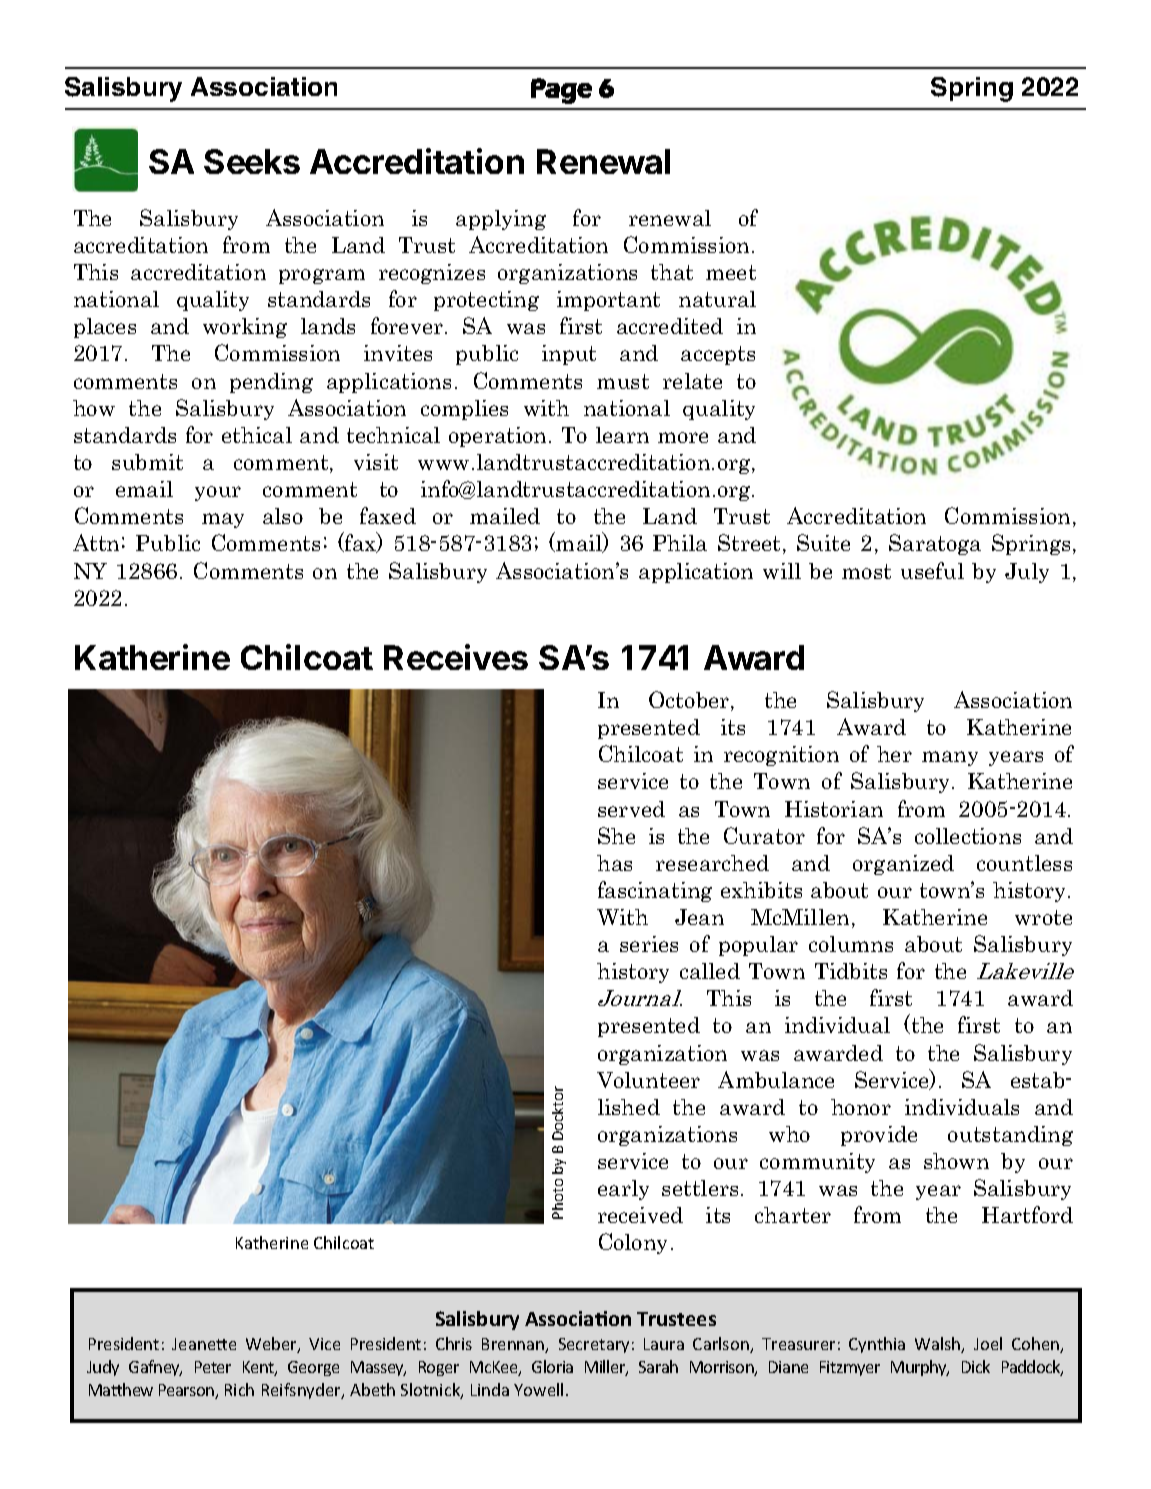 The height and width of the image is (1489, 1151). What do you see at coordinates (594, 1345) in the image?
I see `Secretary` at bounding box center [594, 1345].
